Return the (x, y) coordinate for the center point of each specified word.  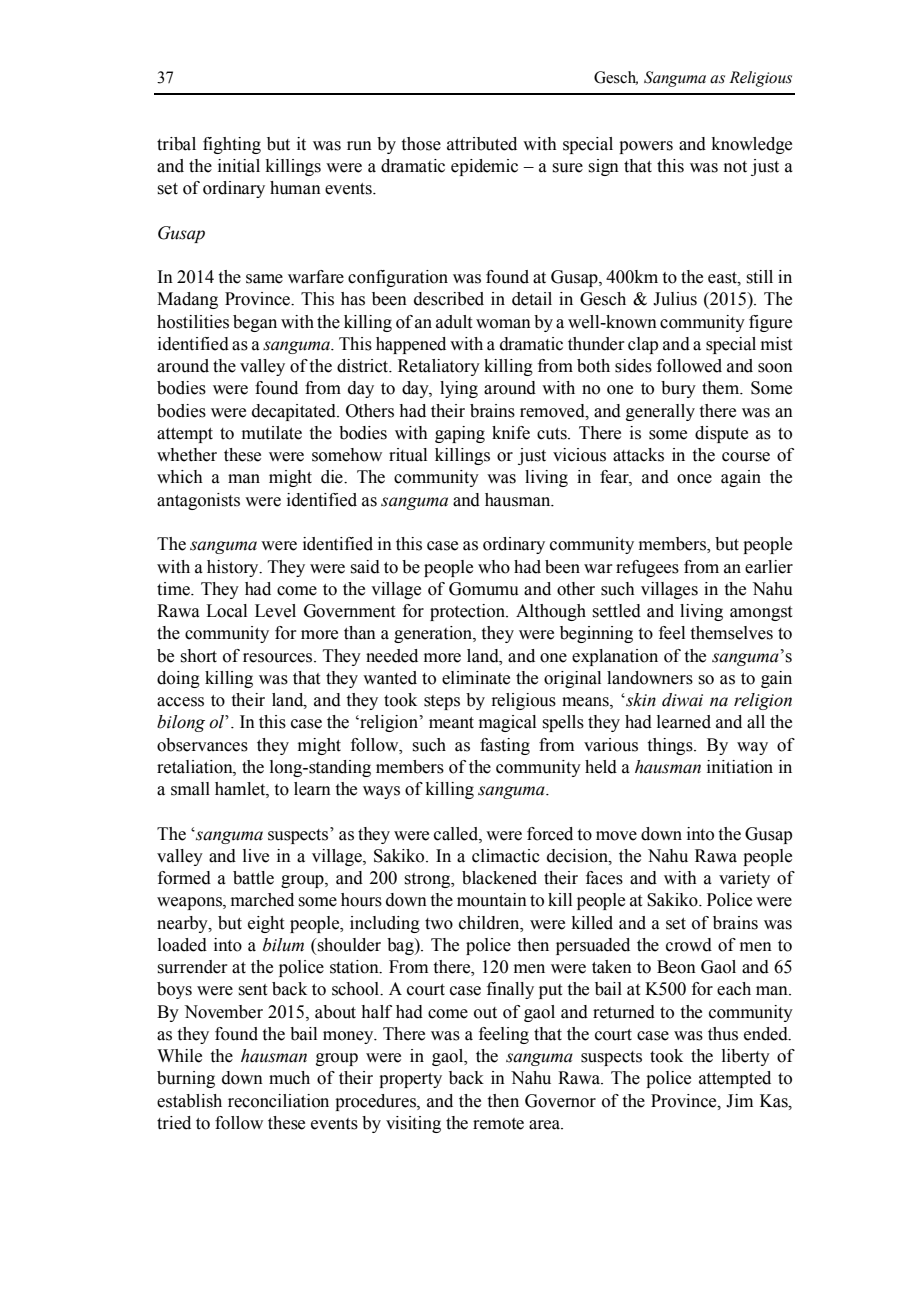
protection (469, 612)
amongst (761, 613)
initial (239, 166)
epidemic (484, 167)
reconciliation (278, 1101)
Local (226, 611)
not (735, 167)
